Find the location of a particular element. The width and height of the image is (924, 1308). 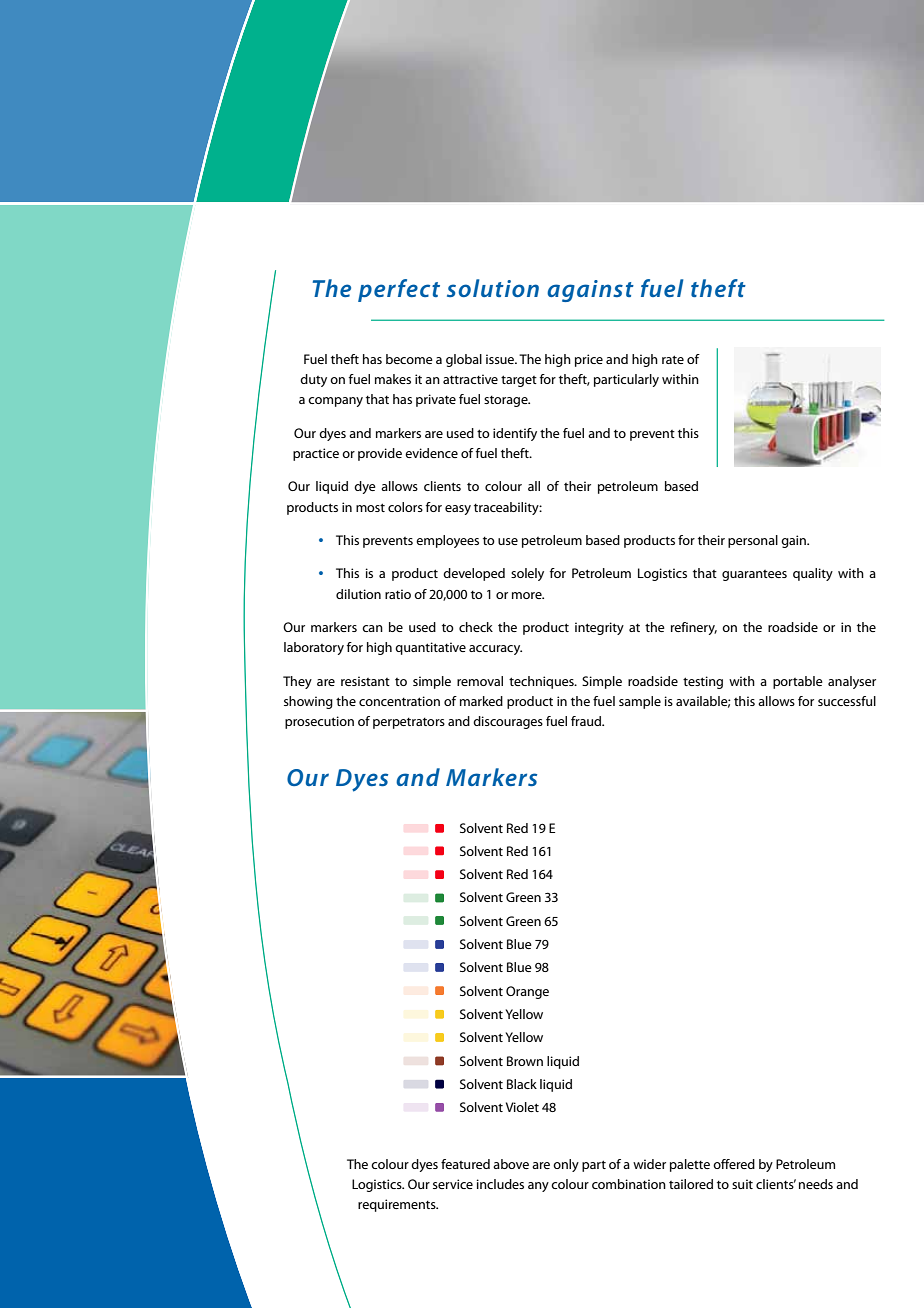

requirements is located at coordinates (398, 1205).
